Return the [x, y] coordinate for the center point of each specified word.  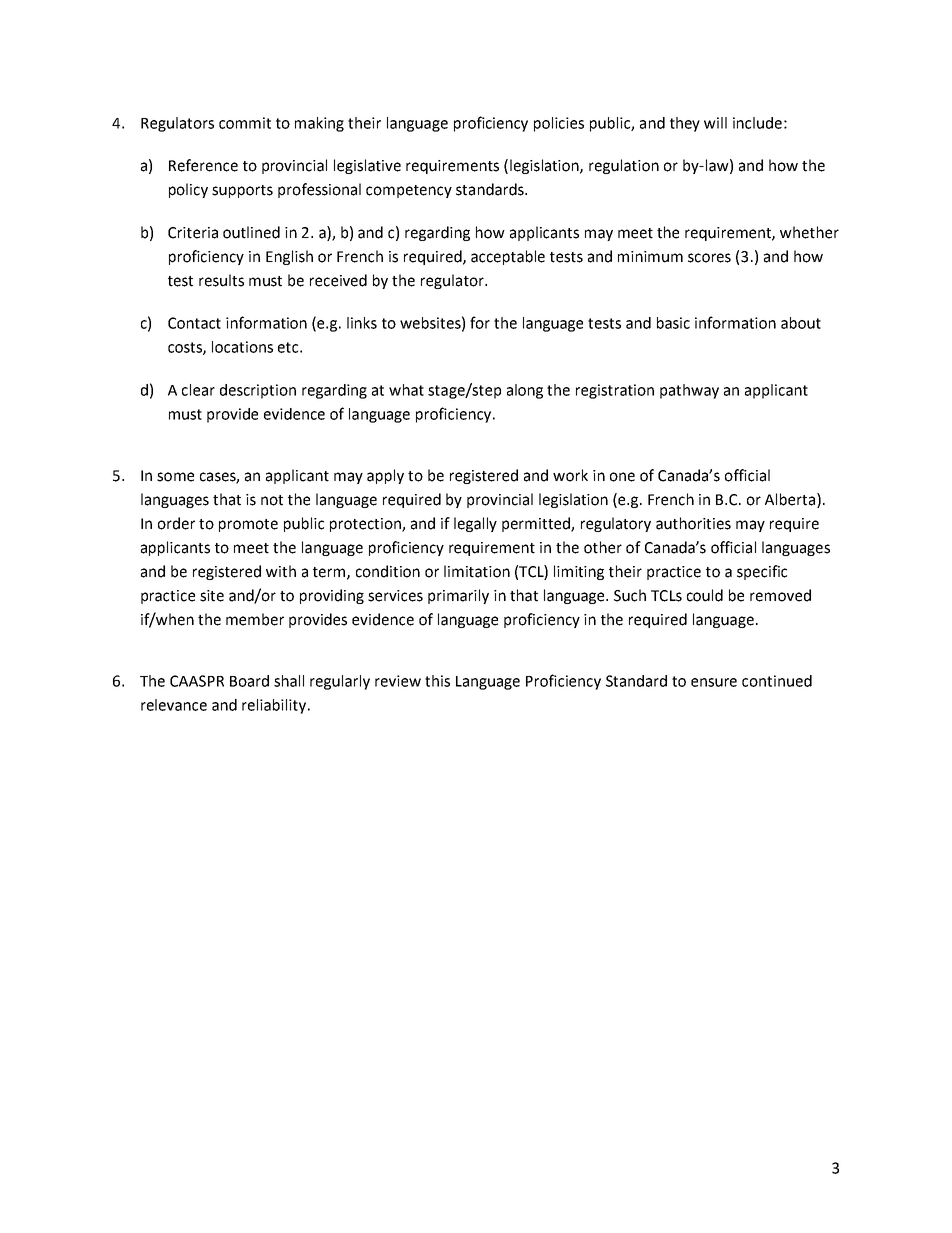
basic [673, 323]
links [362, 323]
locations [242, 347]
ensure [714, 682]
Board [249, 681]
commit [245, 123]
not [272, 500]
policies [559, 124]
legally [475, 524]
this [437, 681]
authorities [693, 523]
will [715, 123]
